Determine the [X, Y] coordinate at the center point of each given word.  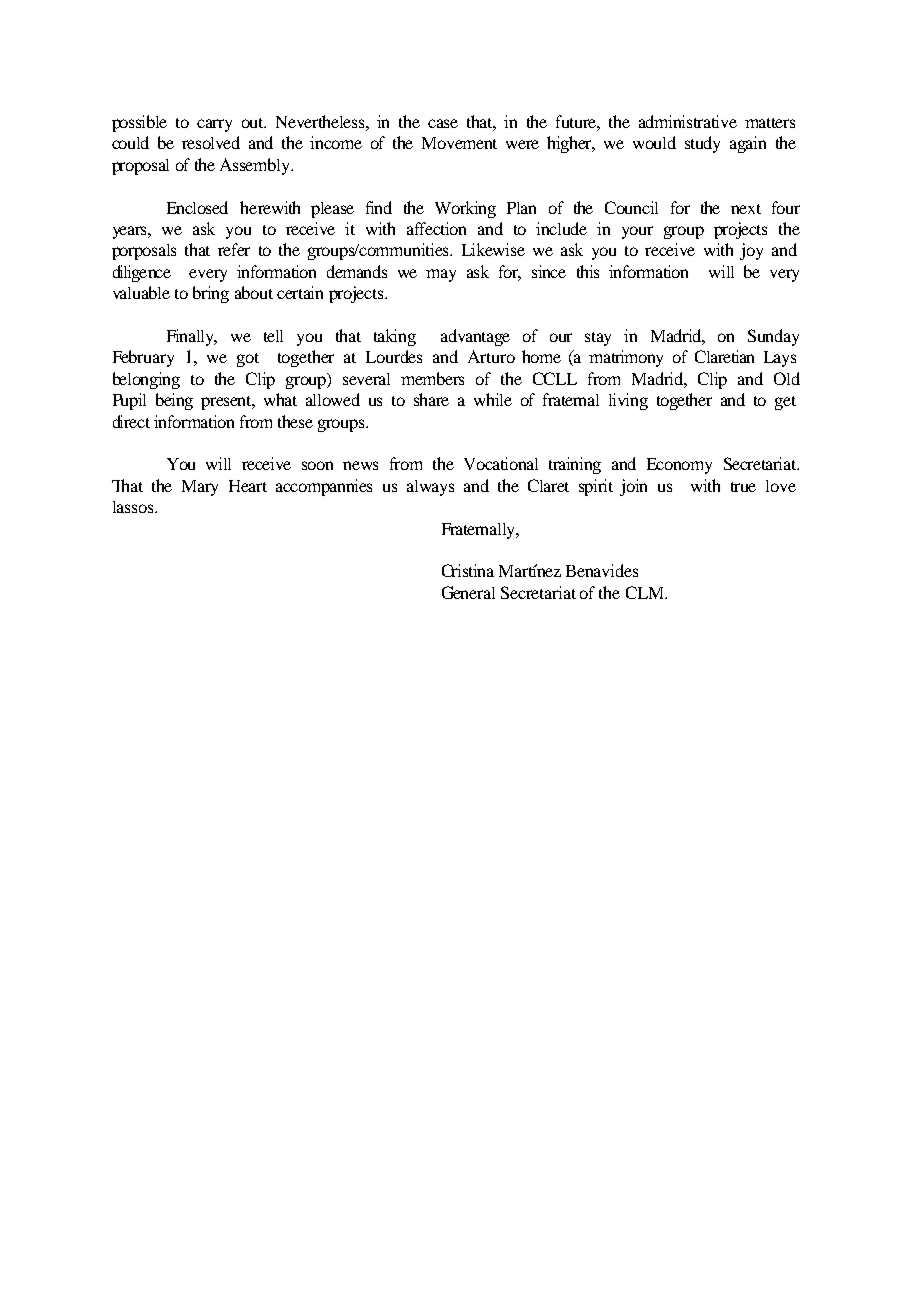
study [702, 144]
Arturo [491, 356]
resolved [211, 142]
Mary [200, 488]
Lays [780, 359]
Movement [459, 143]
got [248, 360]
